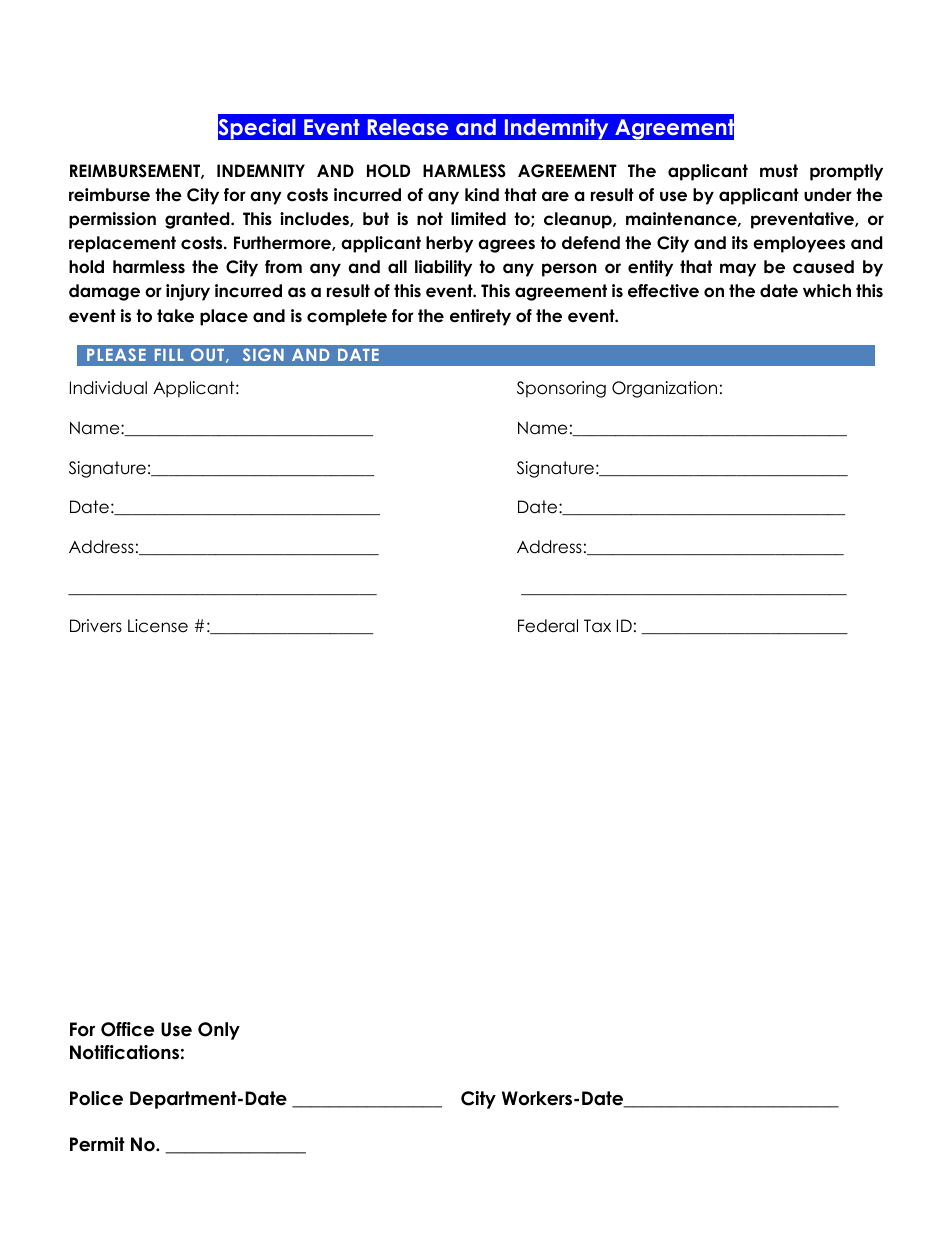 This image has width=952, height=1233. What do you see at coordinates (597, 626) in the image?
I see `Tax` at bounding box center [597, 626].
